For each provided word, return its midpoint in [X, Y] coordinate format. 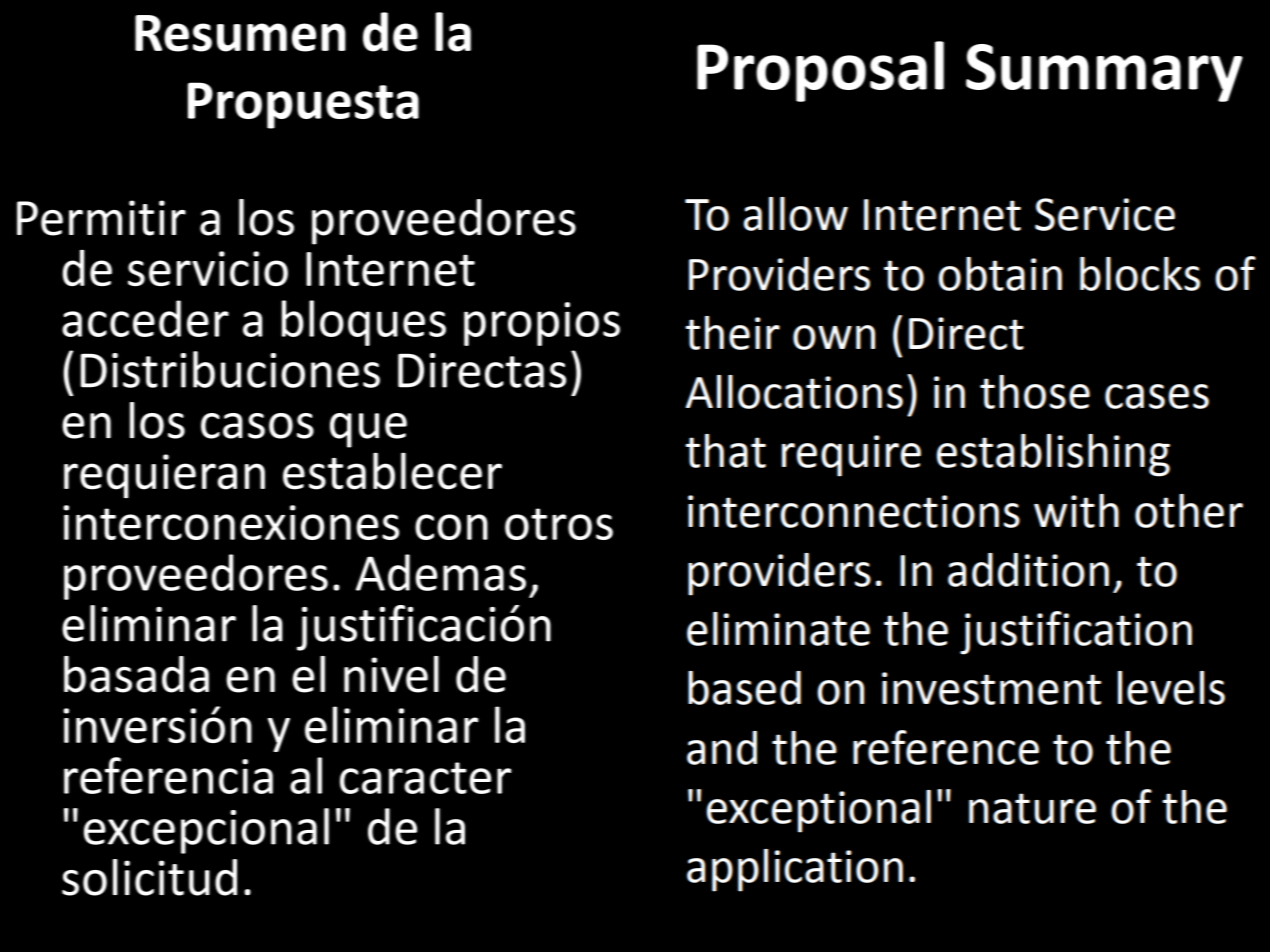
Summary [1104, 73]
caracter [425, 778]
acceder [145, 318]
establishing [1053, 455]
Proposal [820, 71]
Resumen [240, 33]
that [725, 451]
